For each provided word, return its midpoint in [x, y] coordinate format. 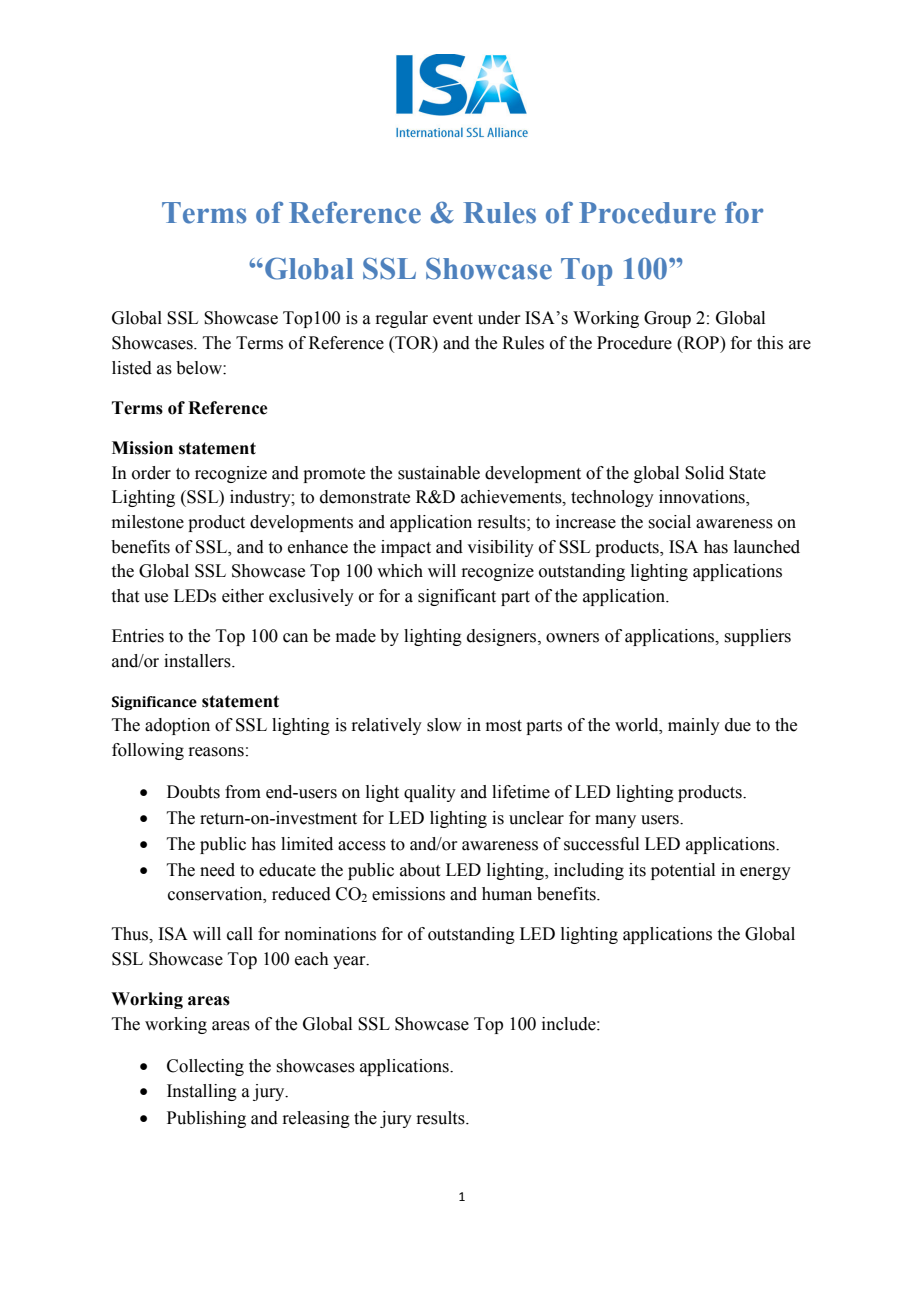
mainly [694, 726]
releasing [316, 1119]
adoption [177, 726]
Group [667, 319]
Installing [202, 1092]
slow [444, 725]
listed [132, 368]
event [453, 319]
